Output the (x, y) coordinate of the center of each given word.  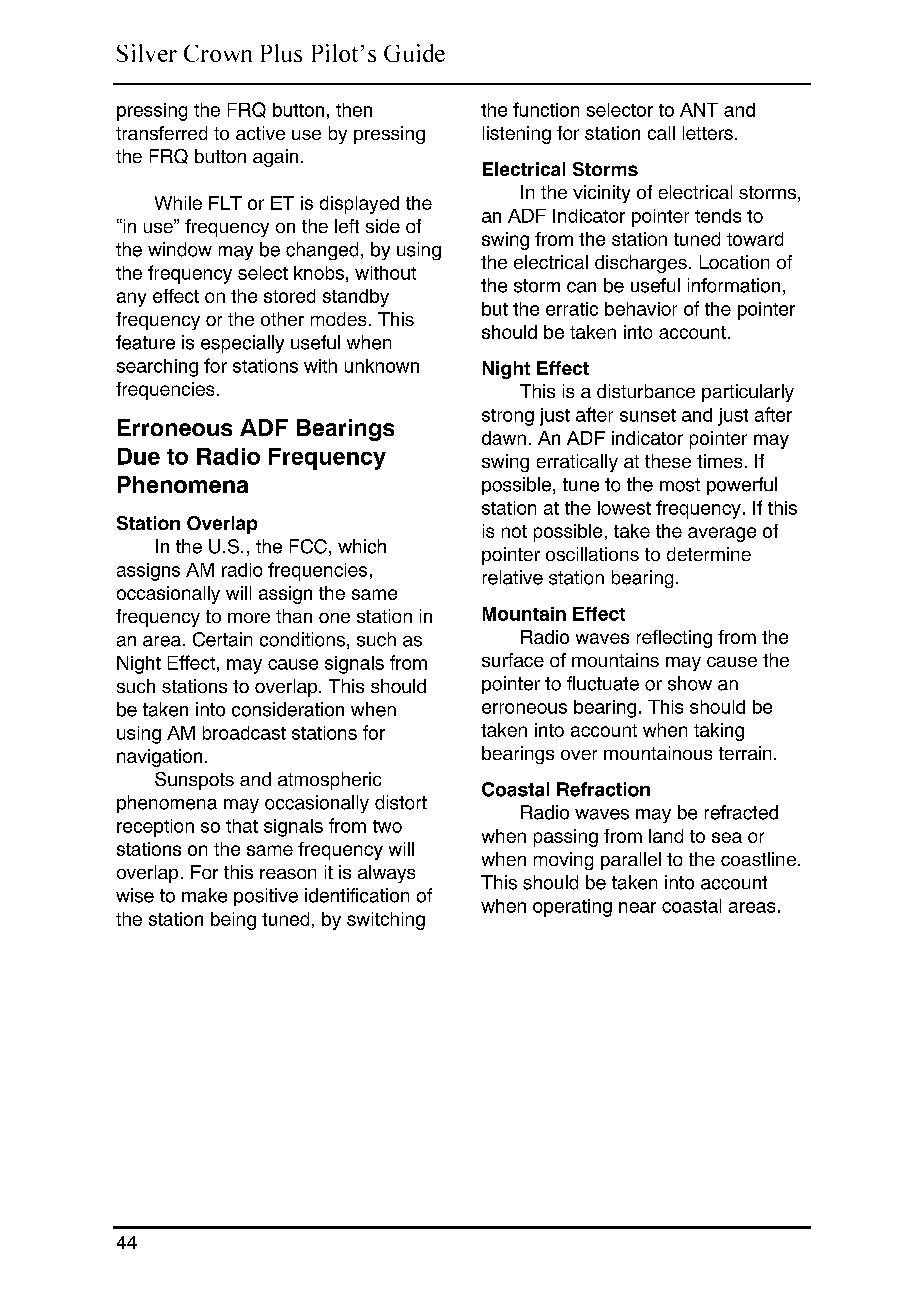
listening (517, 135)
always (386, 874)
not (514, 531)
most (680, 485)
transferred (161, 133)
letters (708, 133)
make (204, 895)
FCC (308, 546)
